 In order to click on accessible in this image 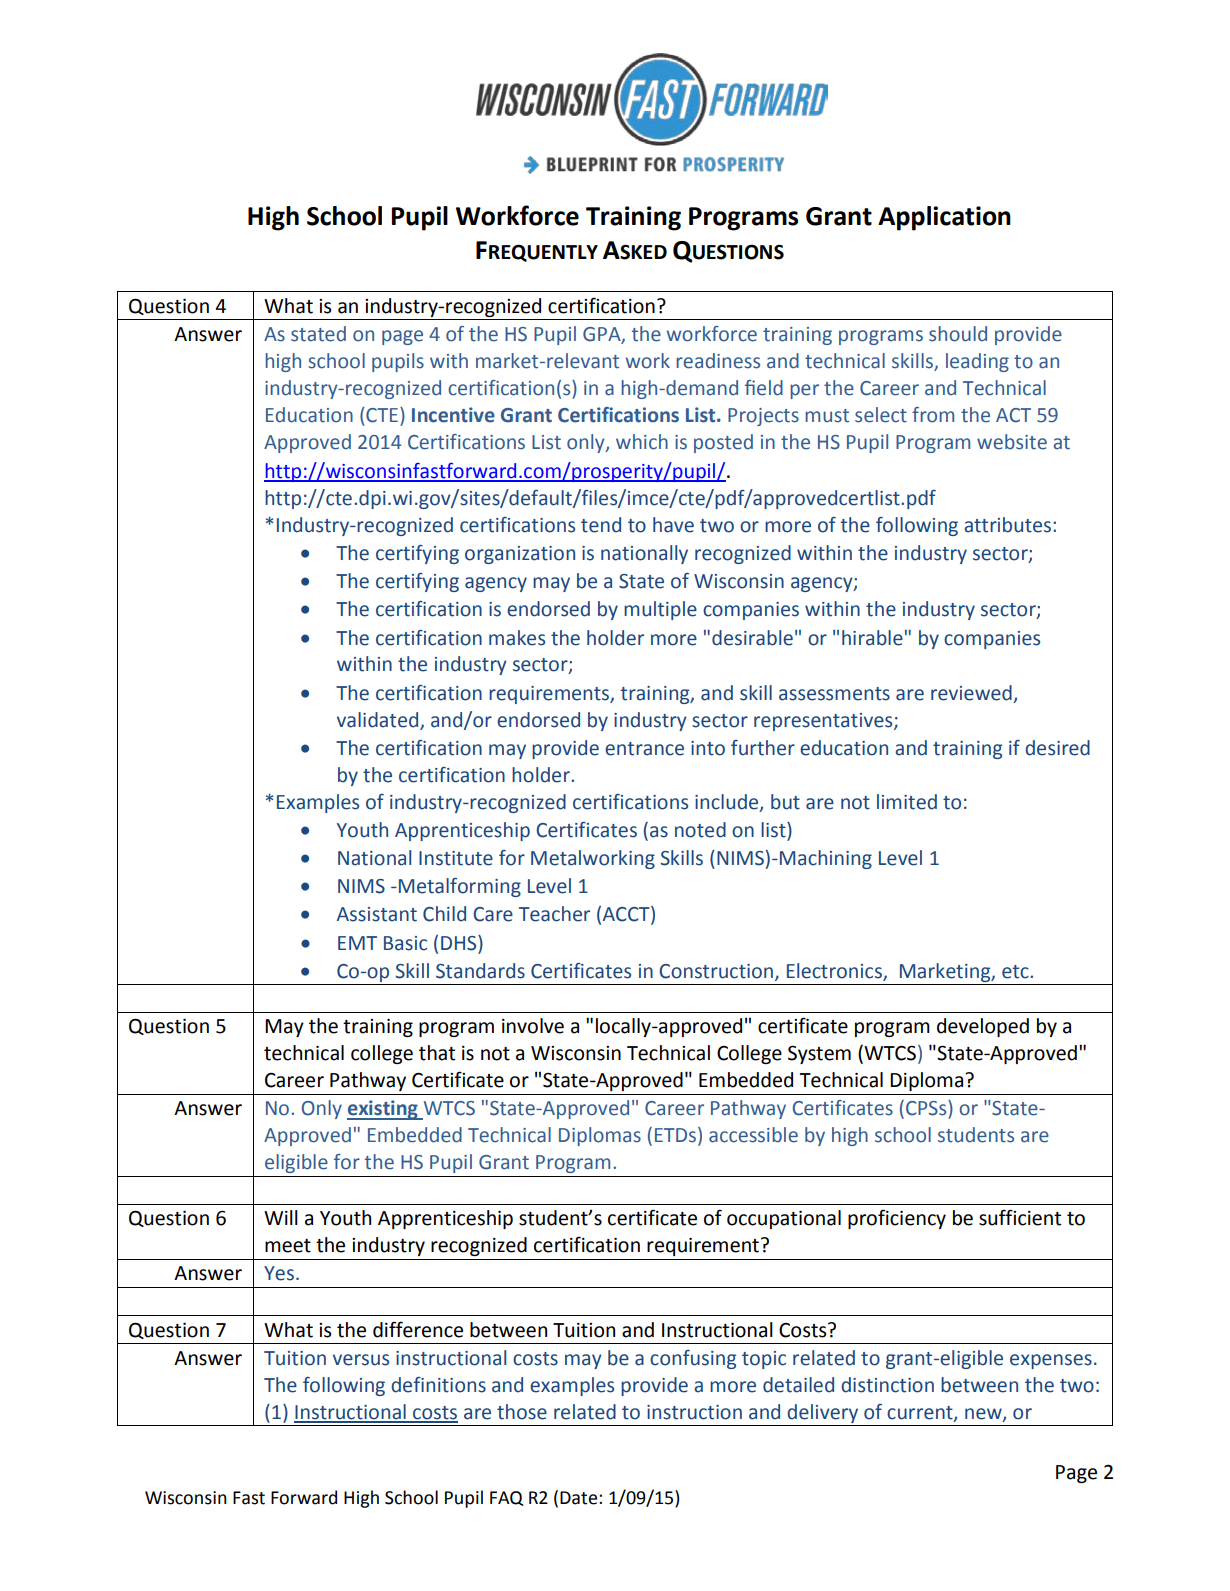, I will do `click(753, 1135)`.
